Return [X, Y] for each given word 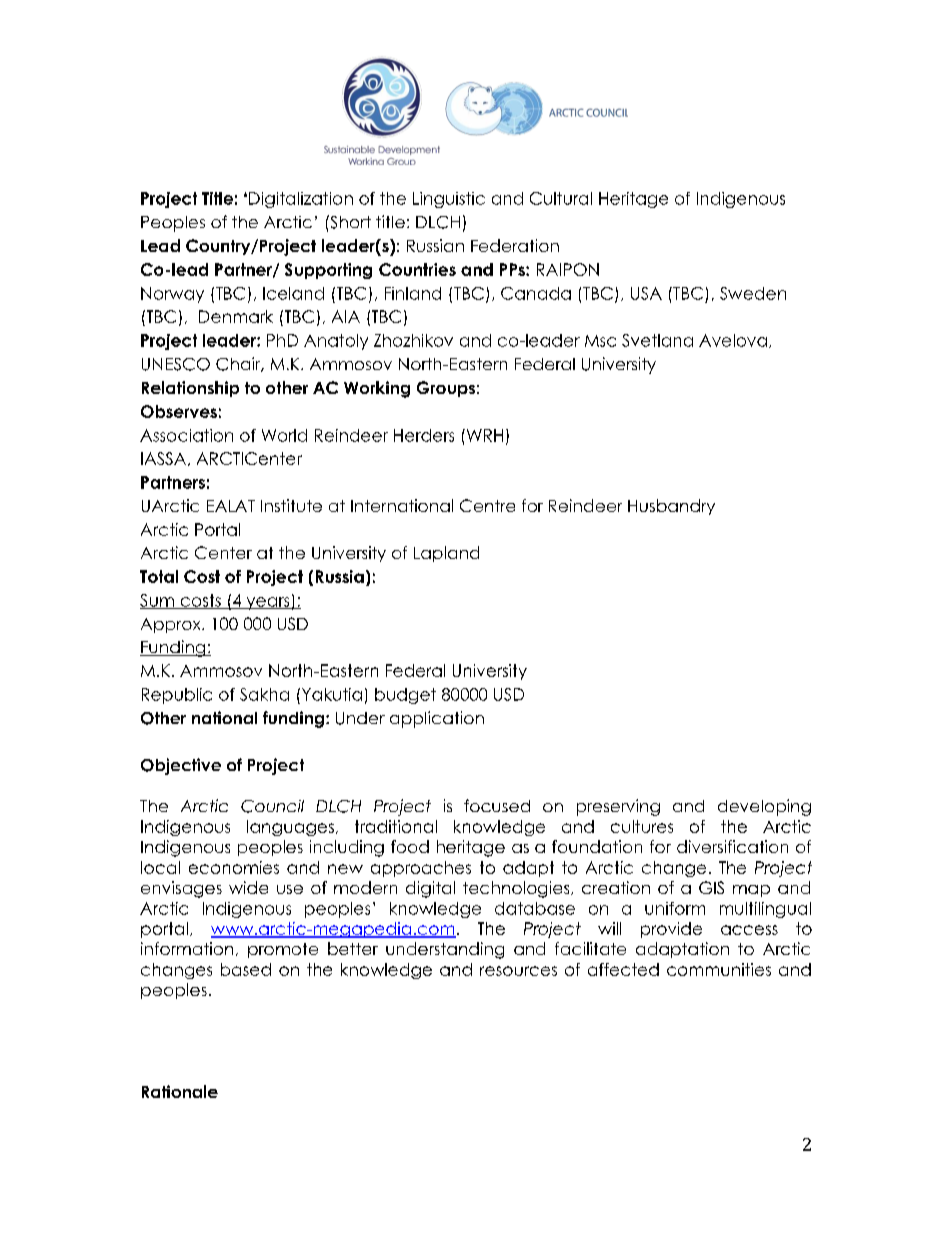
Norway [172, 295]
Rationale [180, 1091]
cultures [642, 826]
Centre [487, 505]
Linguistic [449, 200]
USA [646, 293]
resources [518, 971]
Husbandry [671, 507]
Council [272, 806]
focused [497, 805]
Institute [291, 505]
